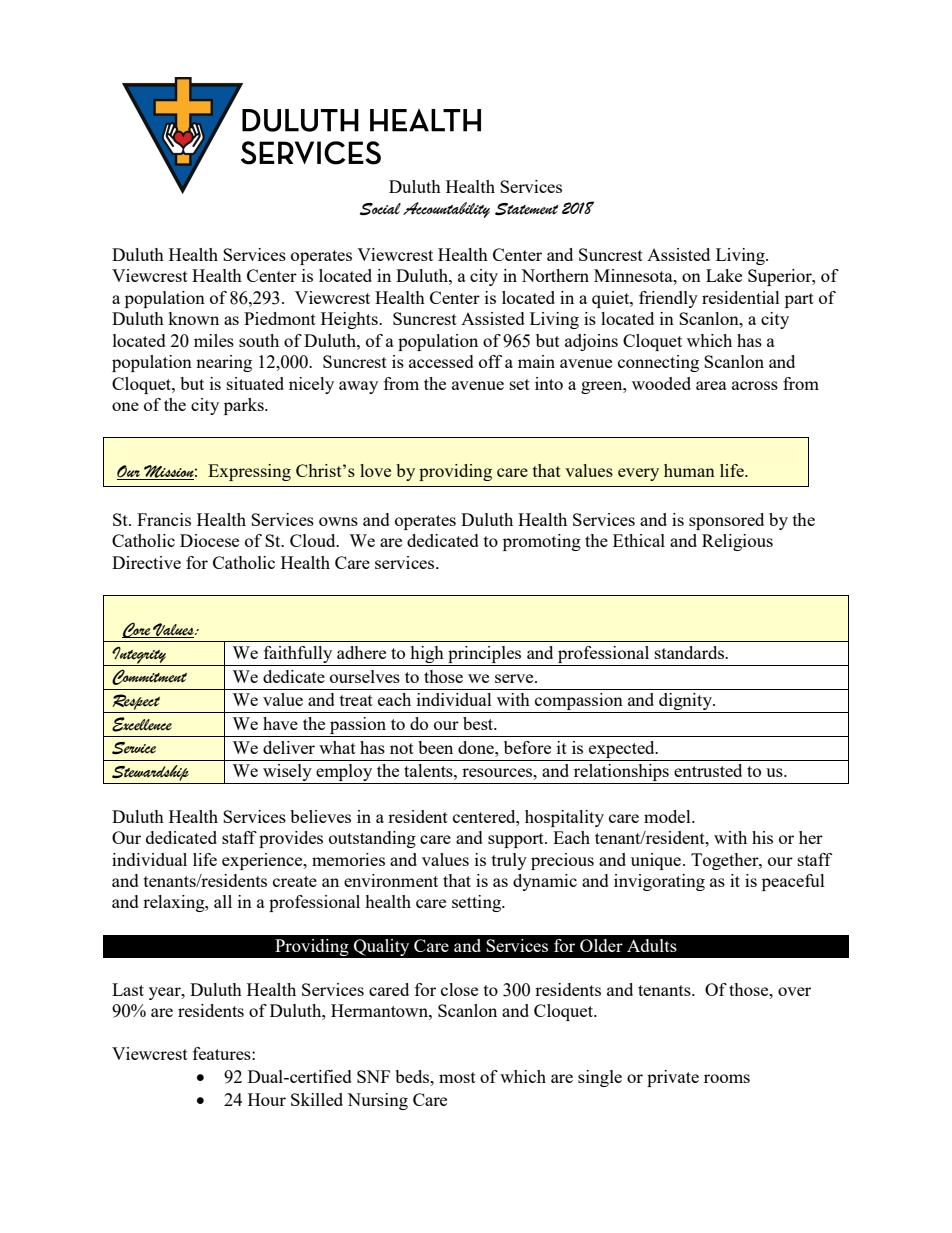 The width and height of the screenshot is (952, 1233). Describe the element at coordinates (209, 540) in the screenshot. I see `Diocese` at that location.
